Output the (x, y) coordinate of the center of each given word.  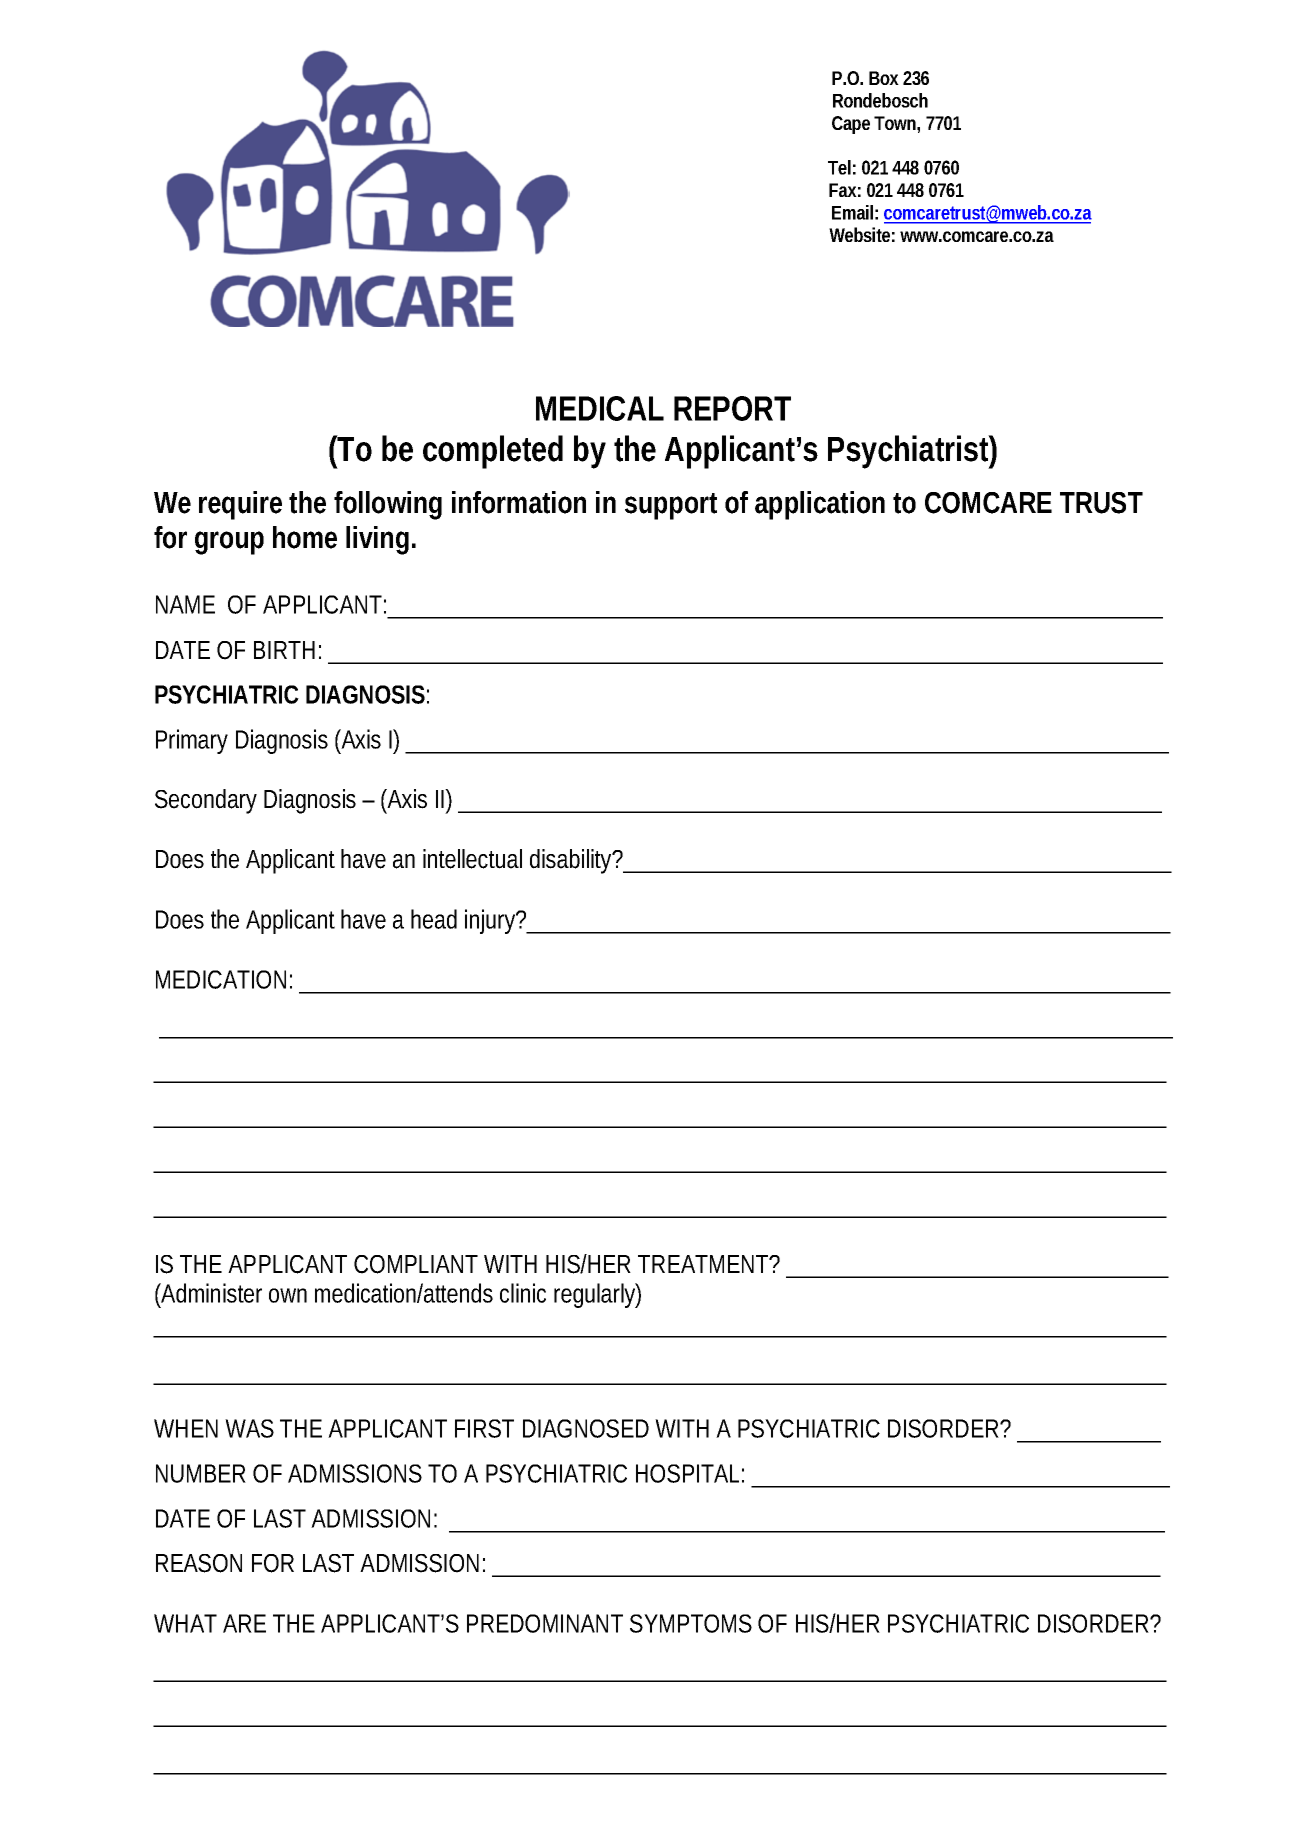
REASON (199, 1563)
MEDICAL (600, 408)
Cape (851, 125)
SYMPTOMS (691, 1623)
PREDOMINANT (545, 1623)
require (240, 505)
